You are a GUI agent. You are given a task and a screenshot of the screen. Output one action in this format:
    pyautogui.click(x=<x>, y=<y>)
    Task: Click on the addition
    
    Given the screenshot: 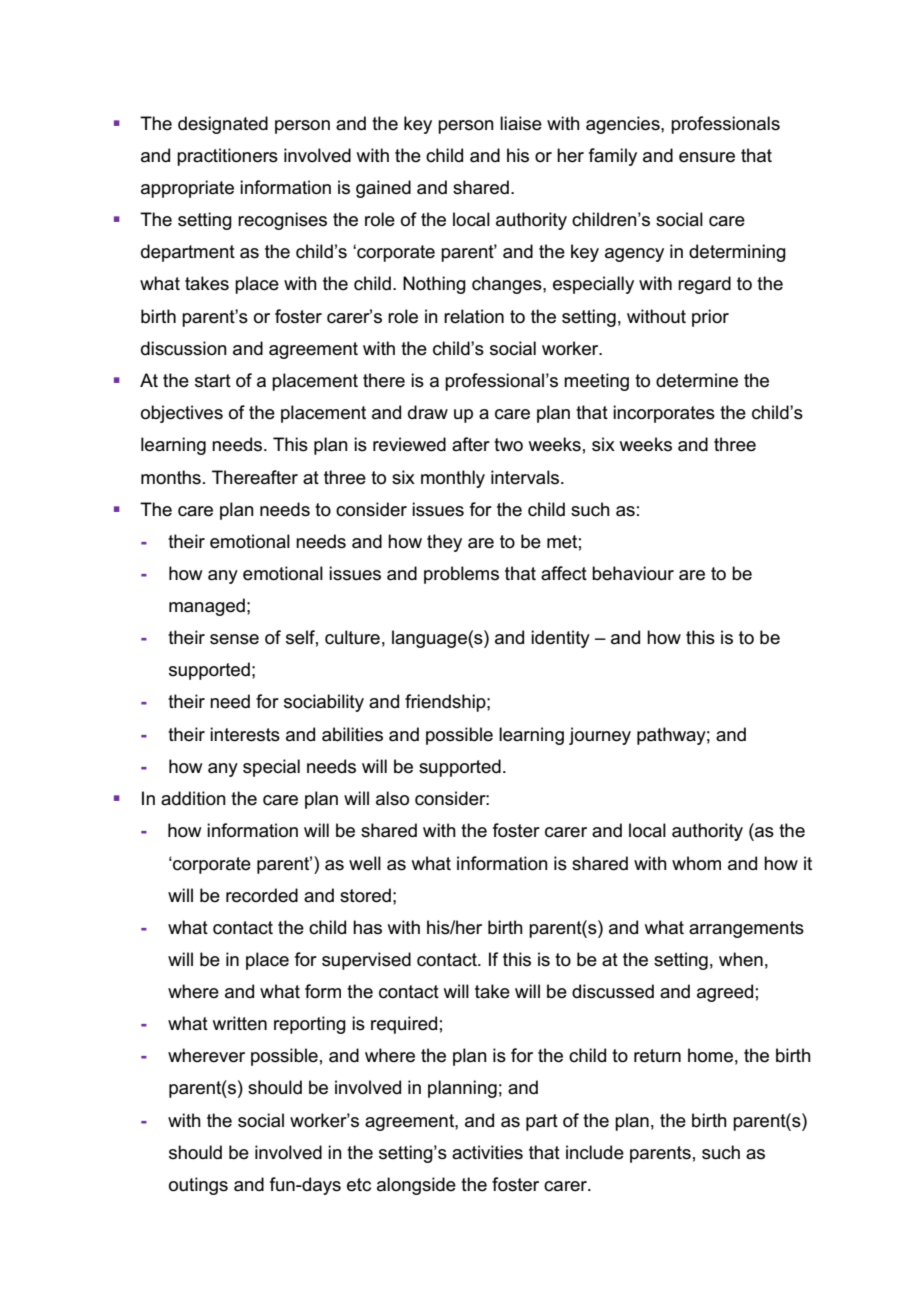 What is the action you would take?
    pyautogui.click(x=193, y=798)
